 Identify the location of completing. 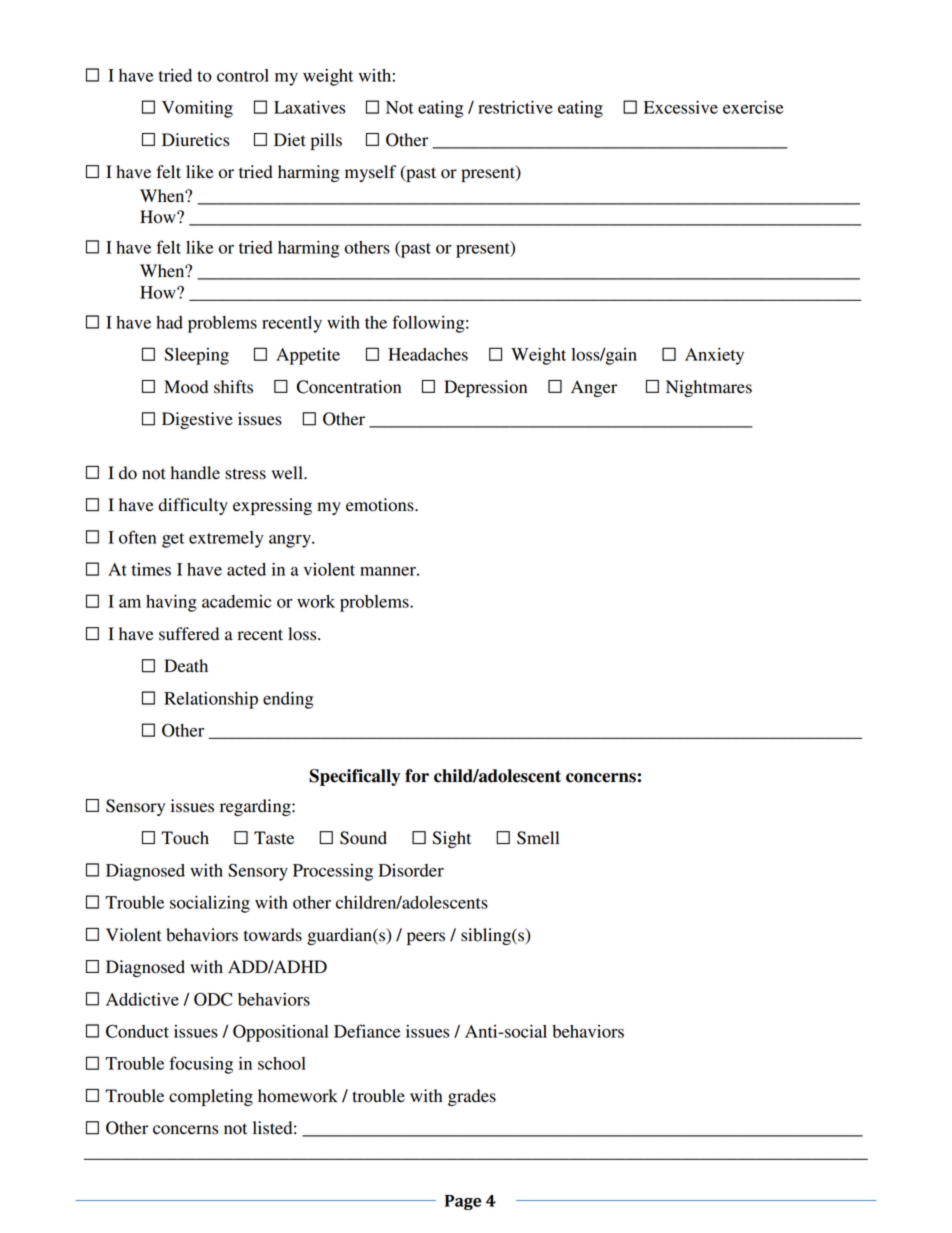
(211, 1097).
